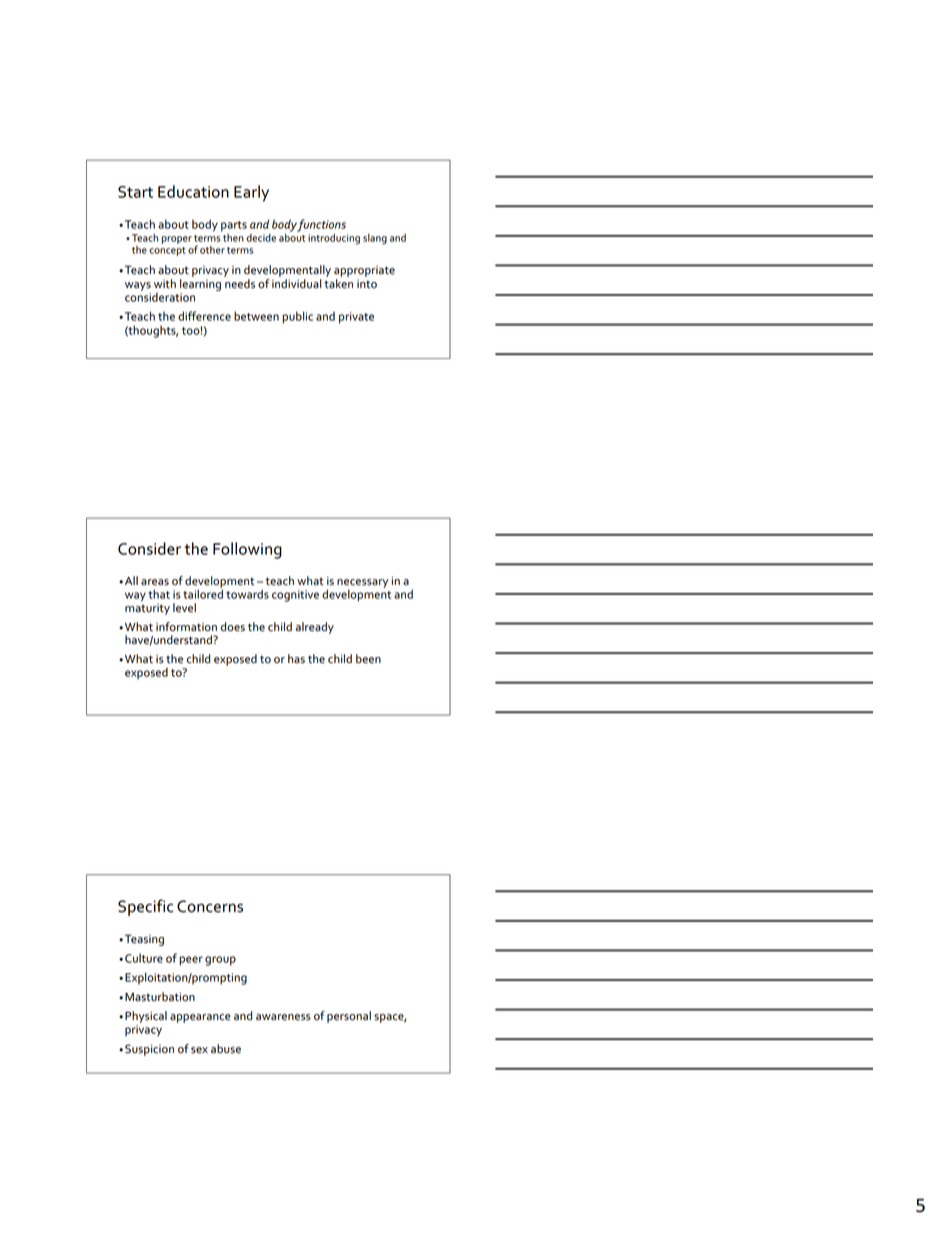 The height and width of the document is (1233, 952). Describe the element at coordinates (155, 582) in the document. I see `areas` at that location.
